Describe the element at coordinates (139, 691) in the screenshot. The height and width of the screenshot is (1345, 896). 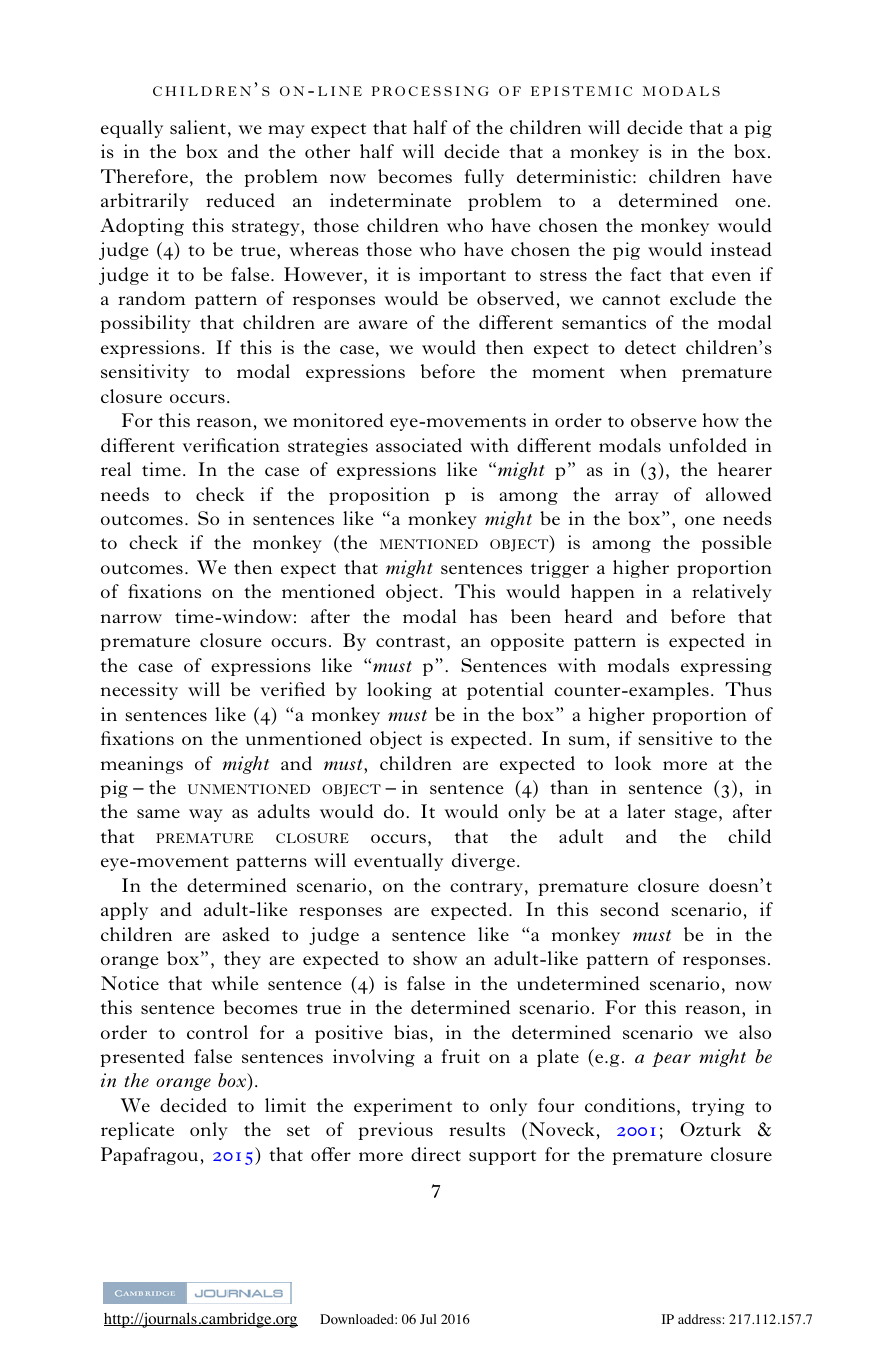
I see `necessity` at that location.
